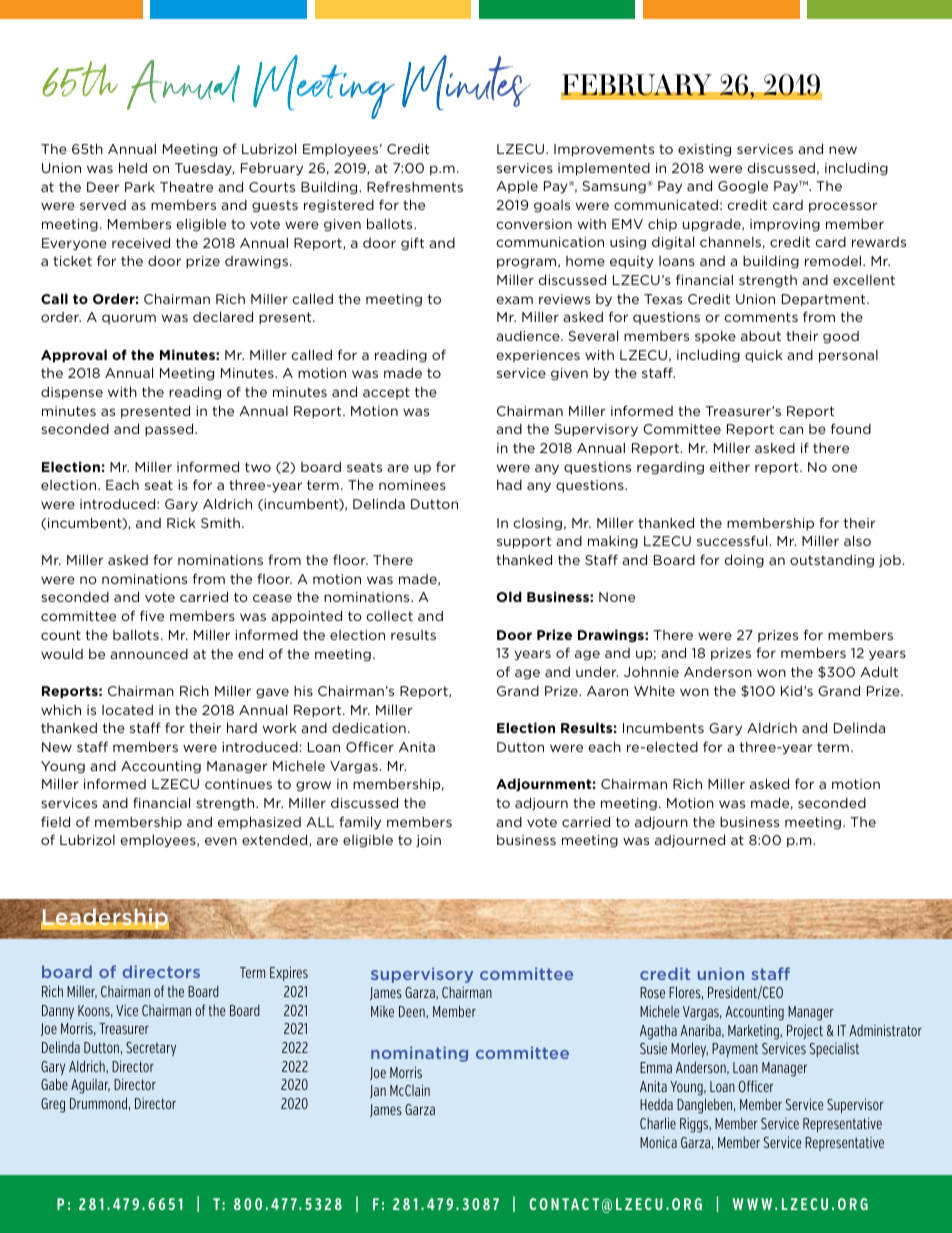 Image resolution: width=952 pixels, height=1233 pixels. Describe the element at coordinates (509, 596) in the screenshot. I see `Old` at that location.
